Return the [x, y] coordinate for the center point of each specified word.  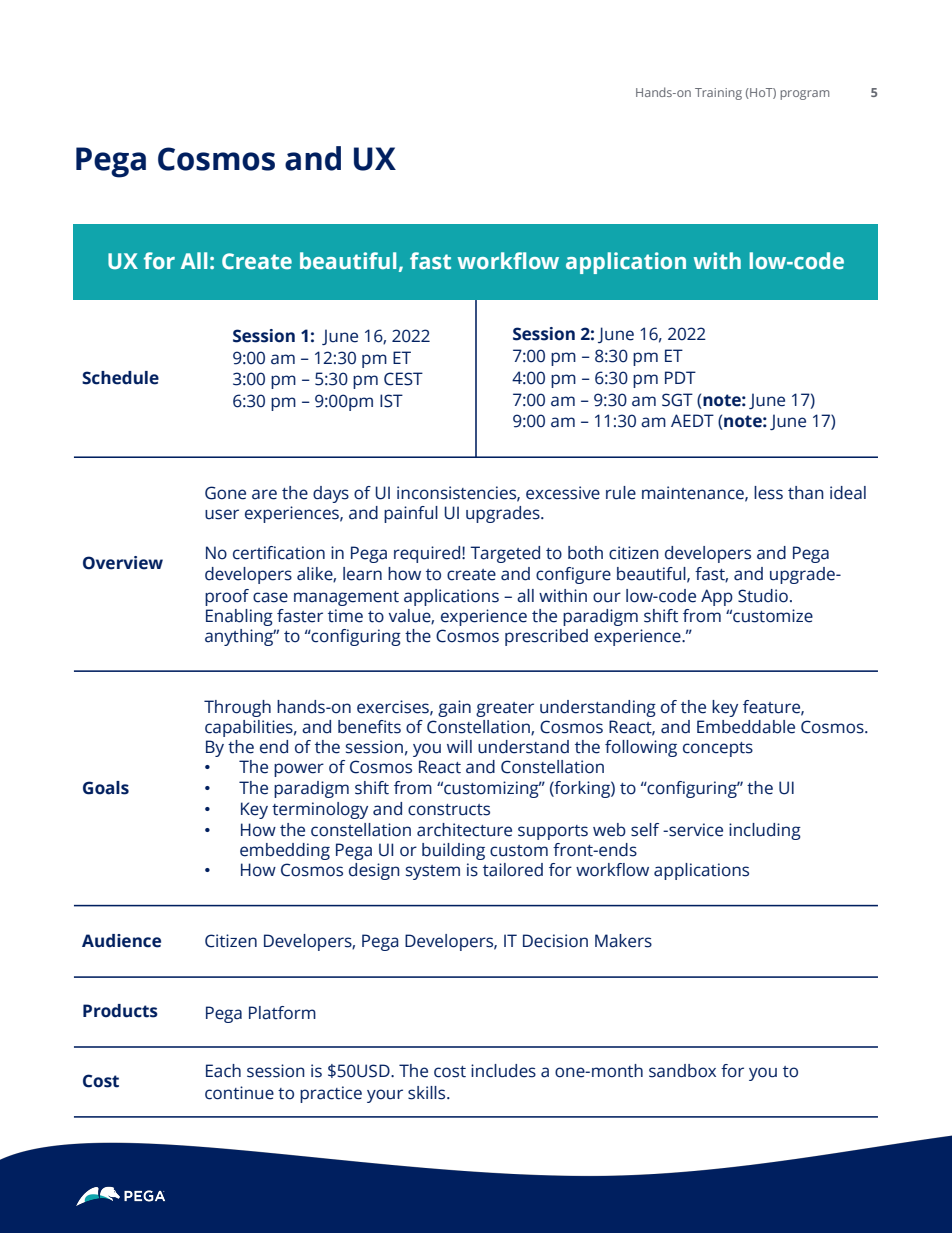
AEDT [692, 420]
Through [237, 708]
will [459, 746]
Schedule [120, 378]
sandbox [682, 1071]
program [804, 95]
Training [718, 94]
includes [503, 1071]
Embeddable [746, 727]
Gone [225, 493]
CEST [403, 379]
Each [223, 1071]
